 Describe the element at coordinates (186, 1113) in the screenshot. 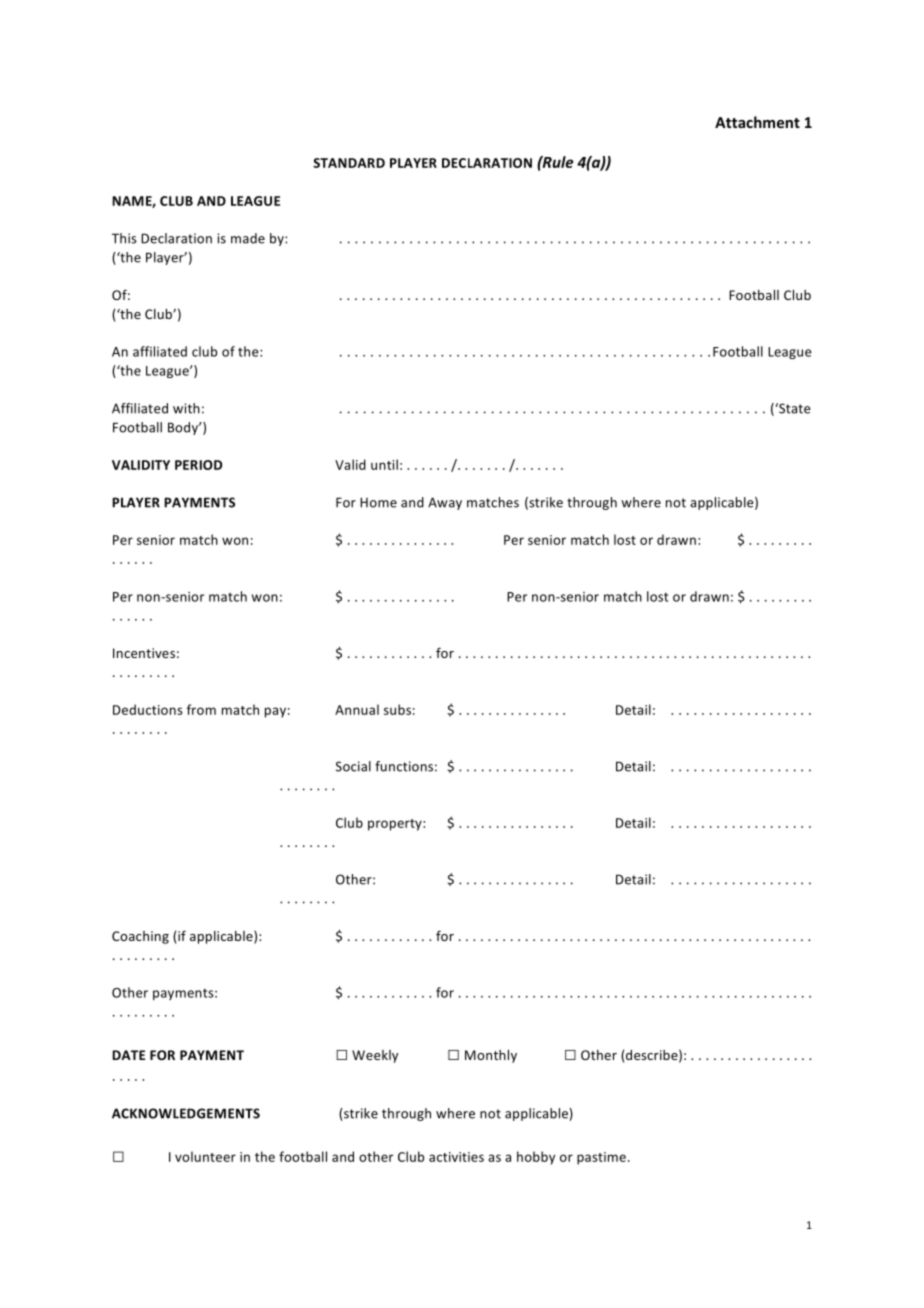

I see `ACKNOWLEDGEMENTS` at that location.
